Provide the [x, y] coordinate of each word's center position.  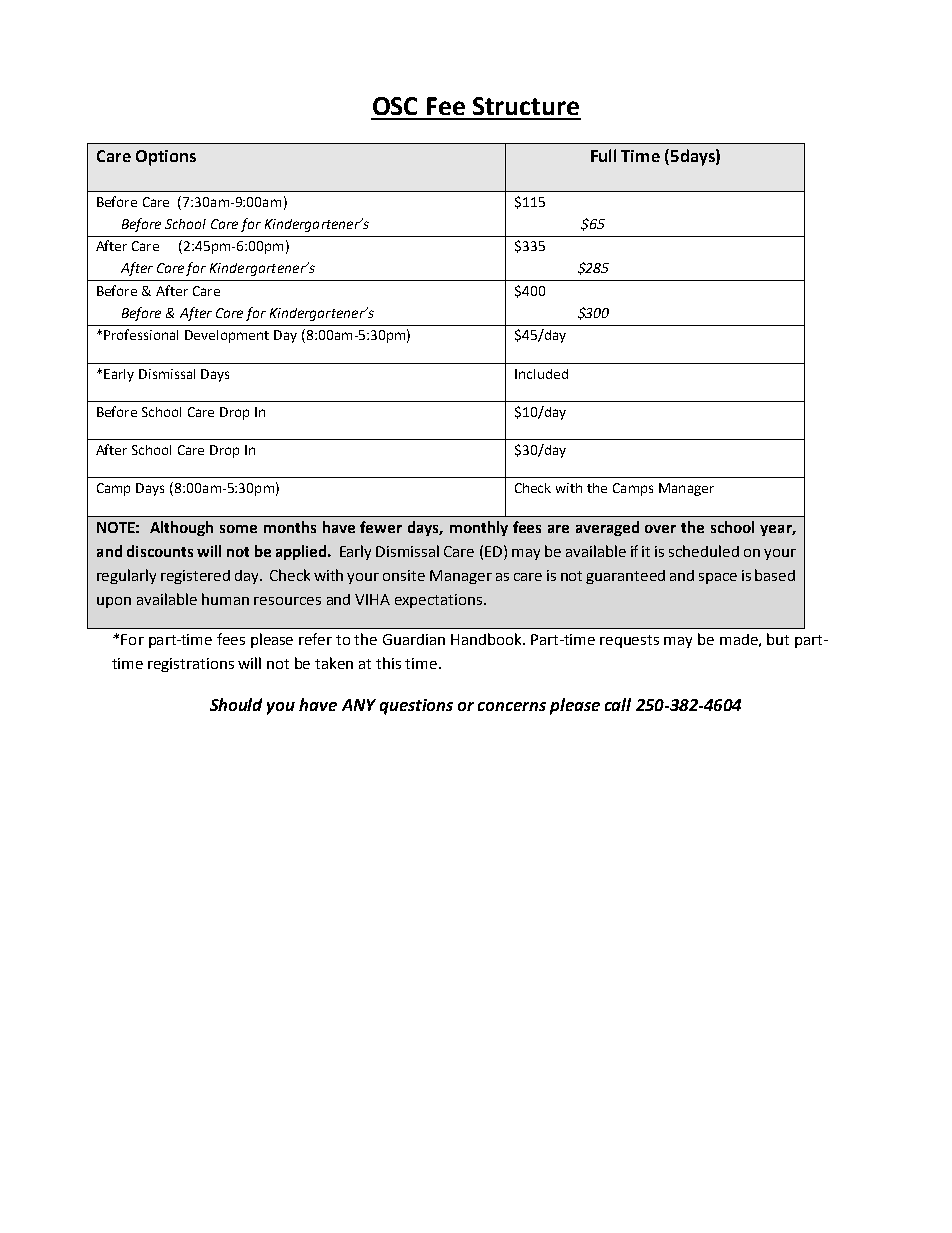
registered [195, 577]
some [238, 529]
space [718, 578]
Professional [141, 334]
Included [541, 374]
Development [227, 336]
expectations [440, 601]
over [660, 529]
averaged [607, 528]
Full [603, 155]
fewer [381, 527]
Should [236, 704]
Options [166, 158]
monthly [479, 528]
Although [181, 528]
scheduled [704, 551]
